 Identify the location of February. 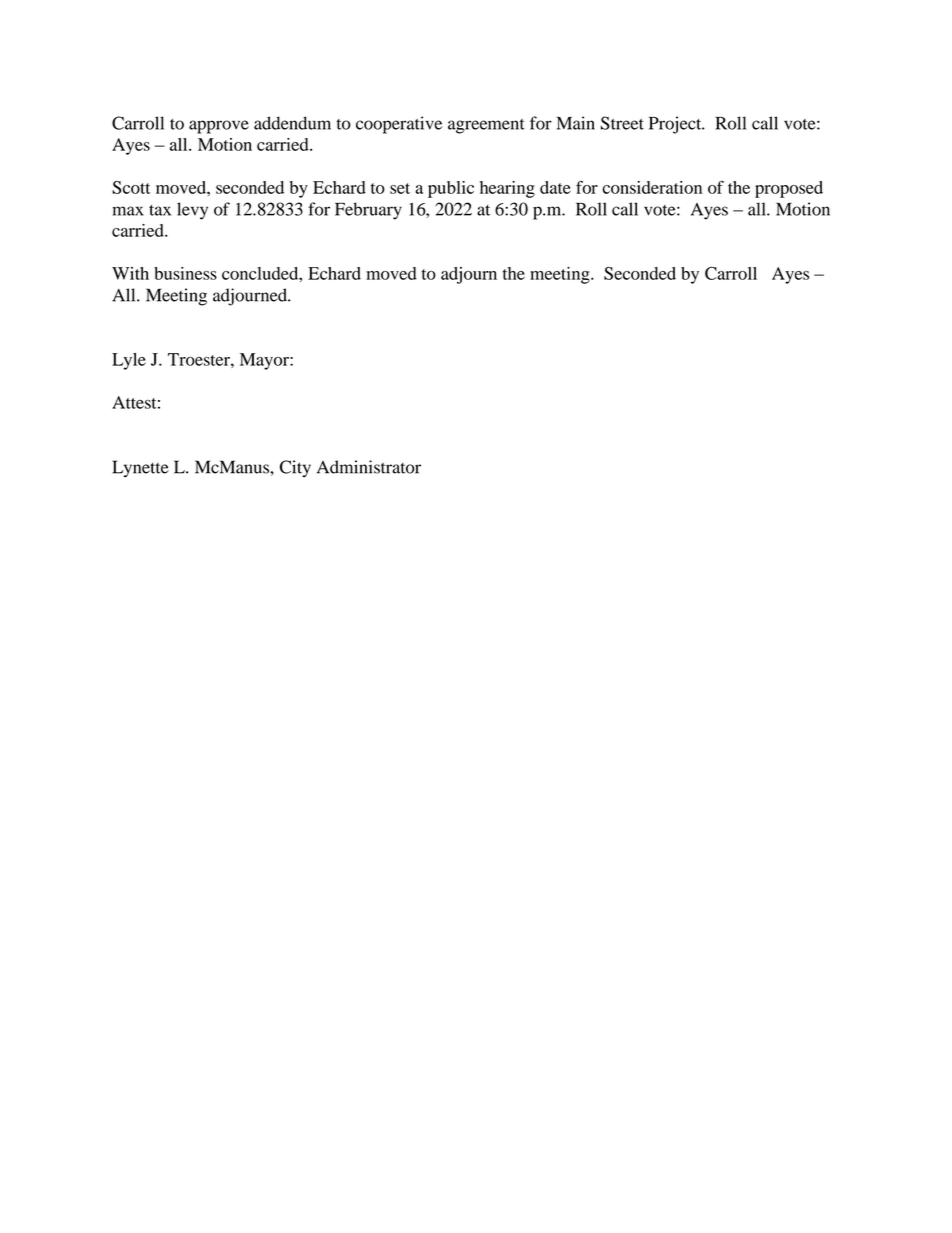
(368, 211).
